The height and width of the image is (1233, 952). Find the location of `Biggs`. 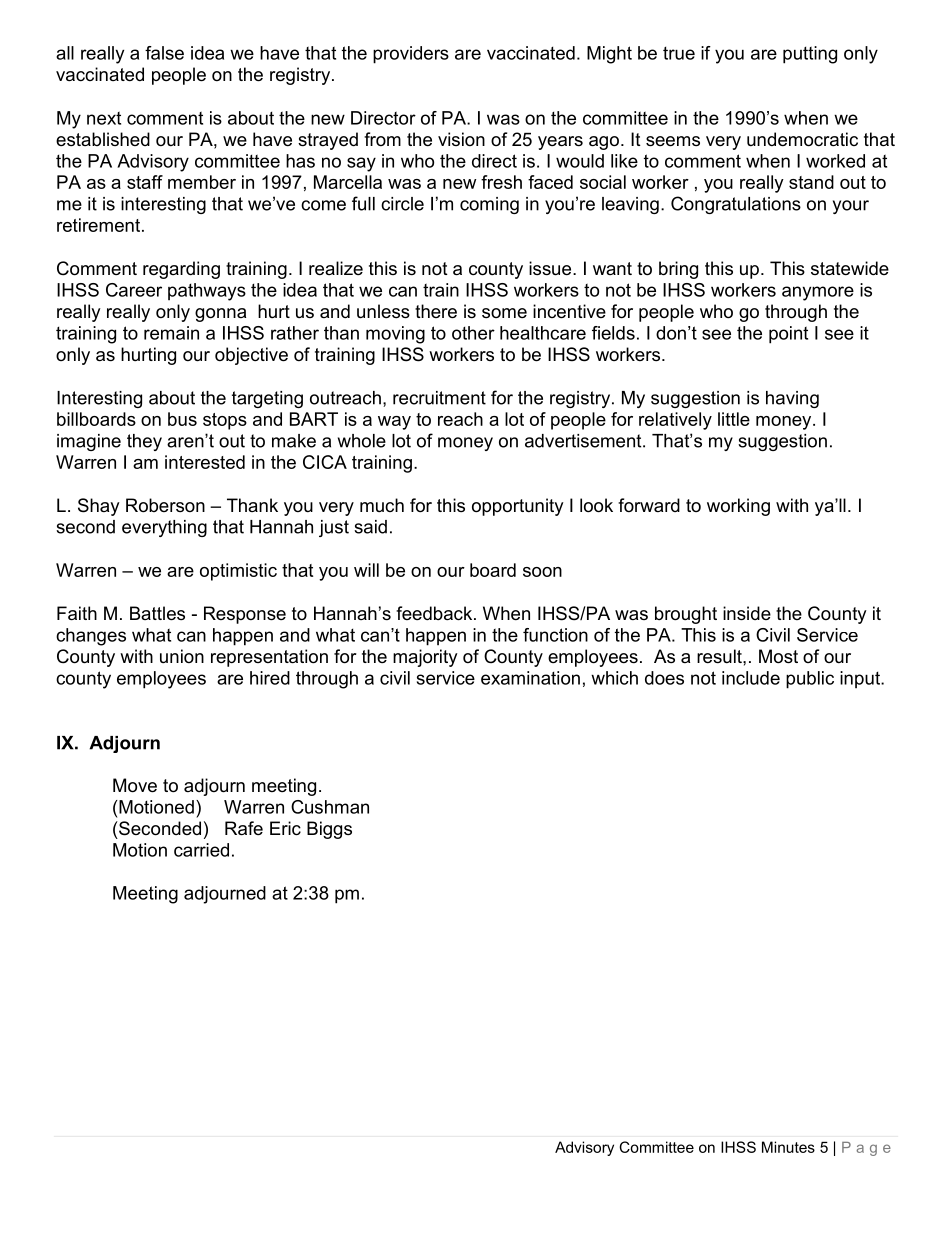

Biggs is located at coordinates (329, 830).
